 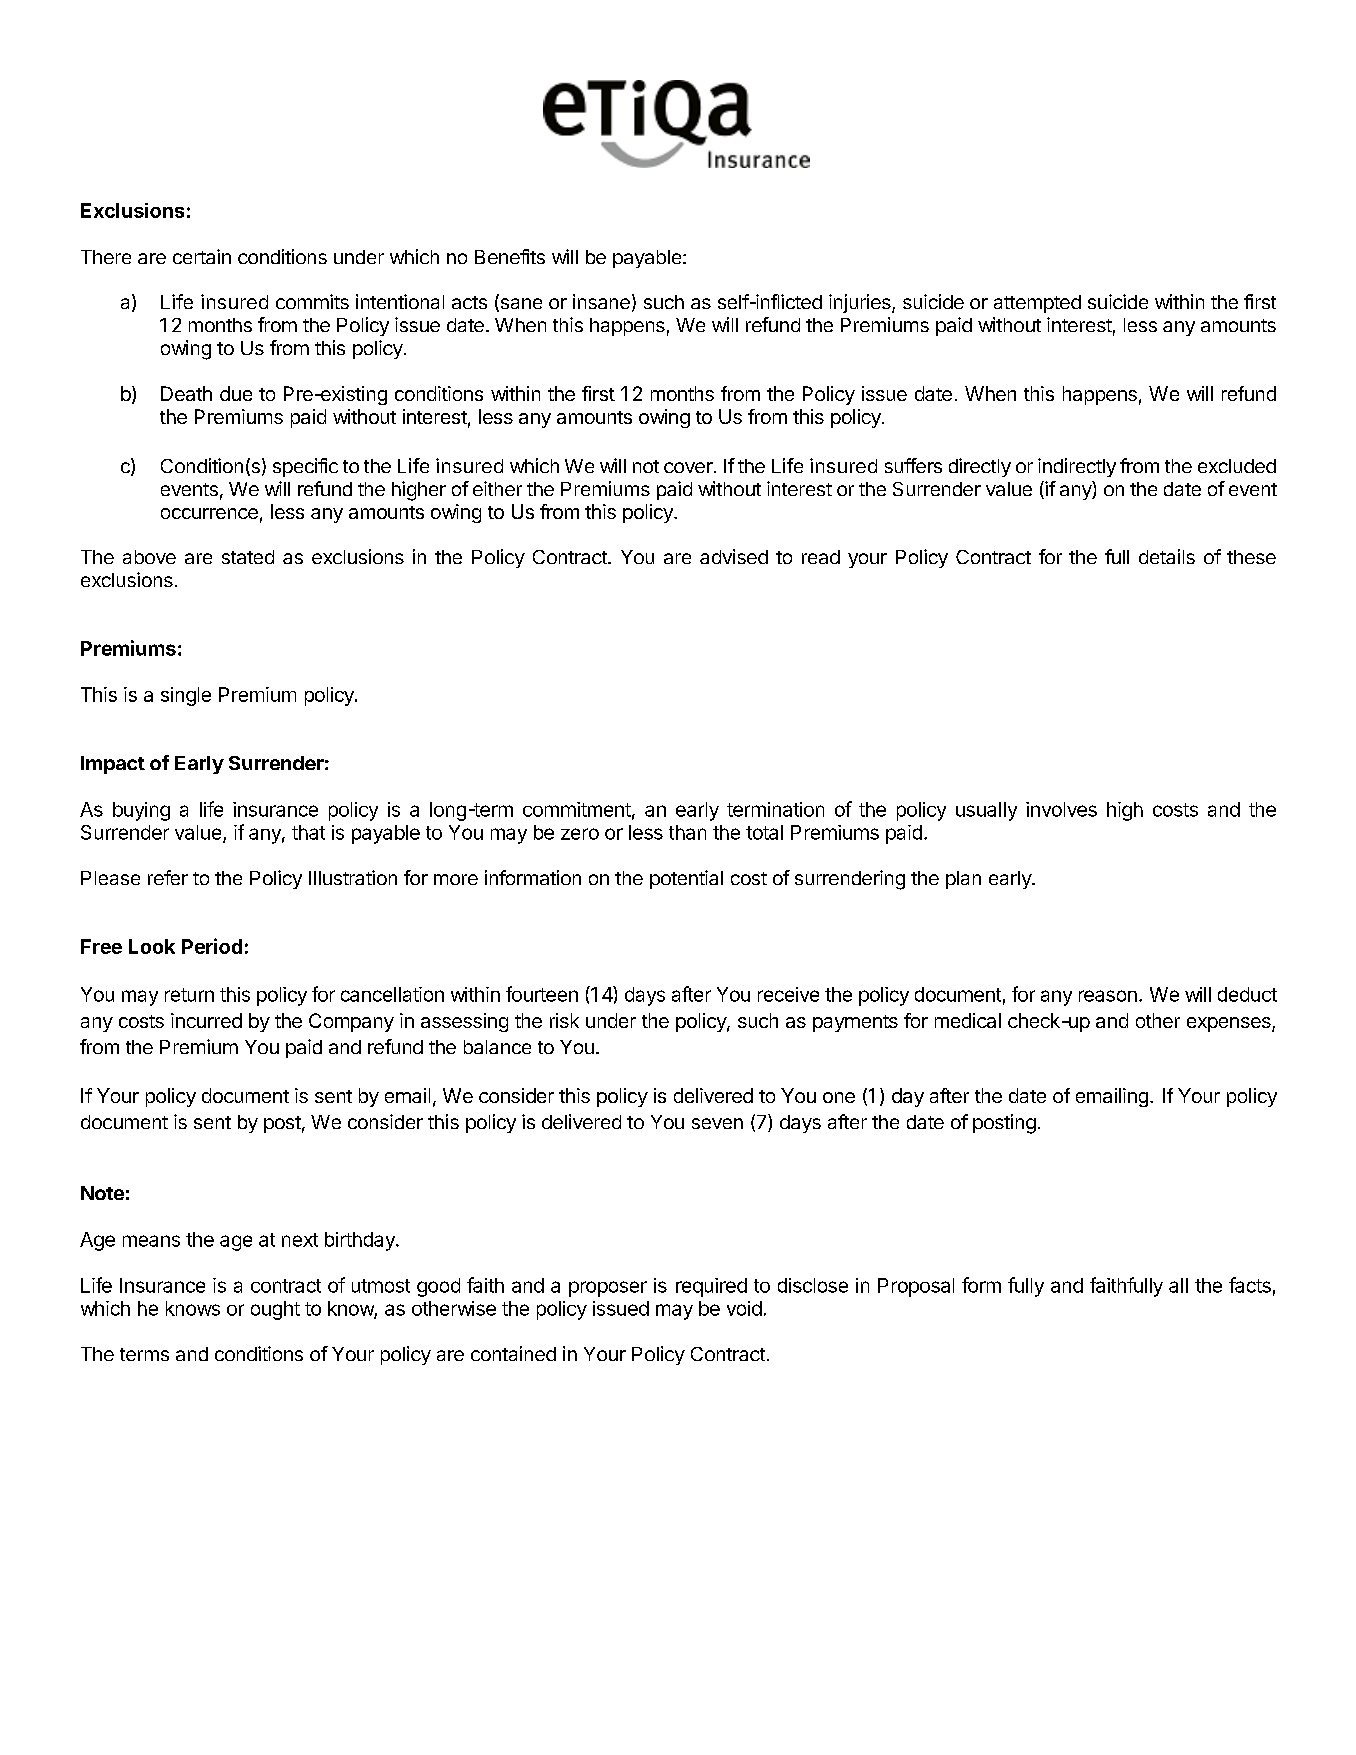 I want to click on advised, so click(x=734, y=556).
